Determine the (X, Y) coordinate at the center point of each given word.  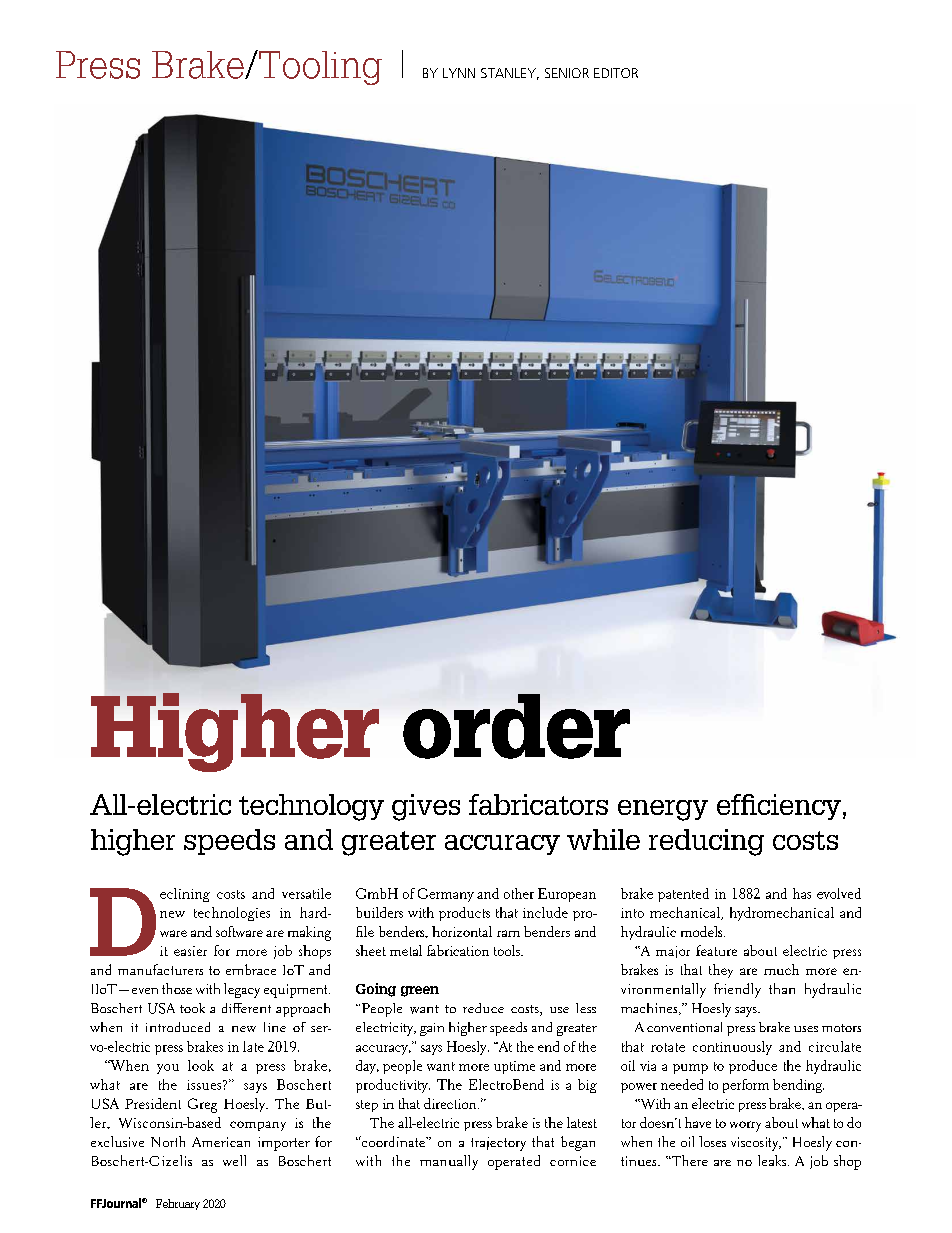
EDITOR (616, 73)
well (234, 1160)
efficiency (779, 807)
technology (311, 807)
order (516, 726)
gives (426, 807)
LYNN (459, 73)
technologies (232, 914)
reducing (706, 842)
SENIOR (567, 73)
